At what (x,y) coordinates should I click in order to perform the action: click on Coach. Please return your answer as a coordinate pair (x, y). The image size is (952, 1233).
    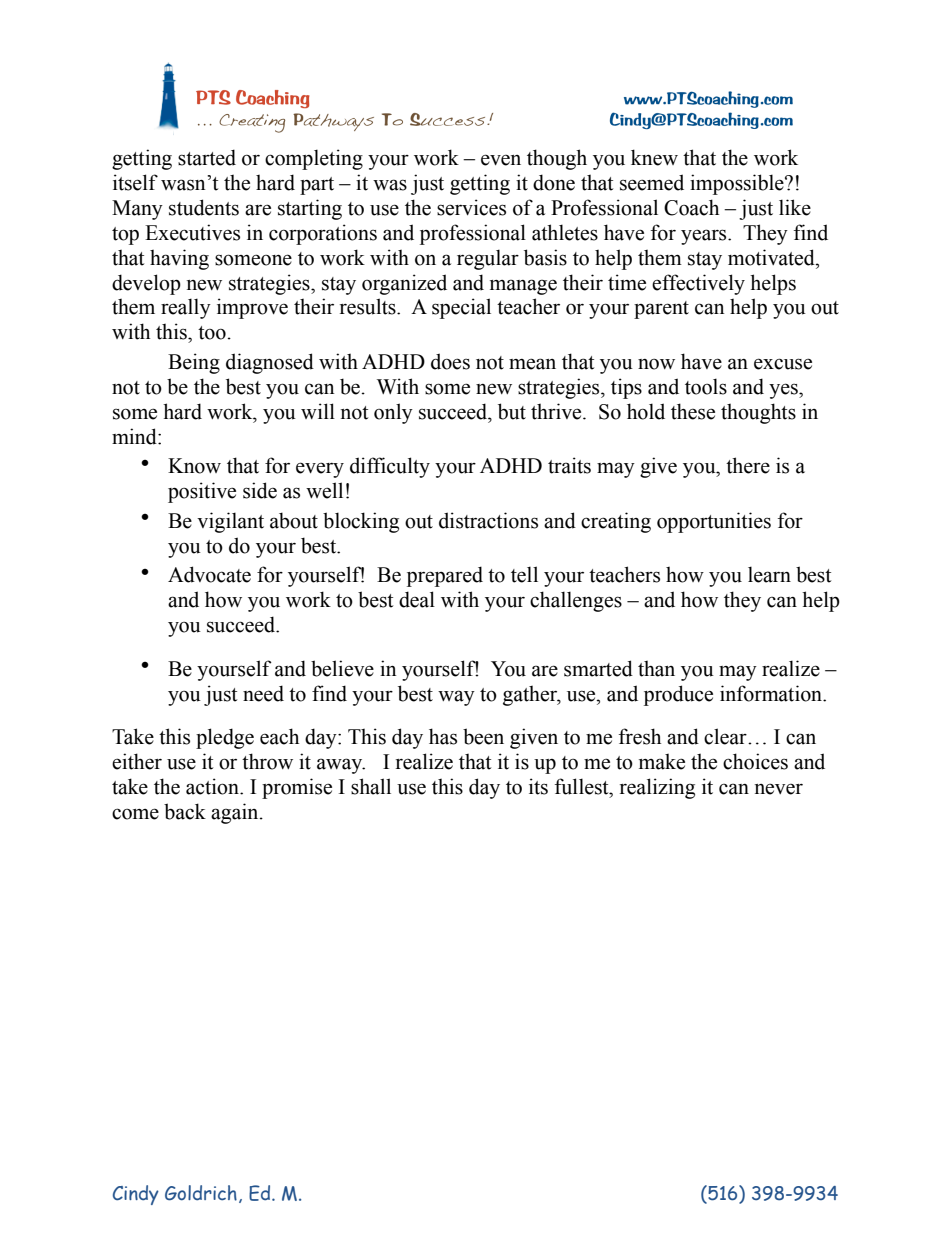
    Looking at the image, I should click on (691, 207).
